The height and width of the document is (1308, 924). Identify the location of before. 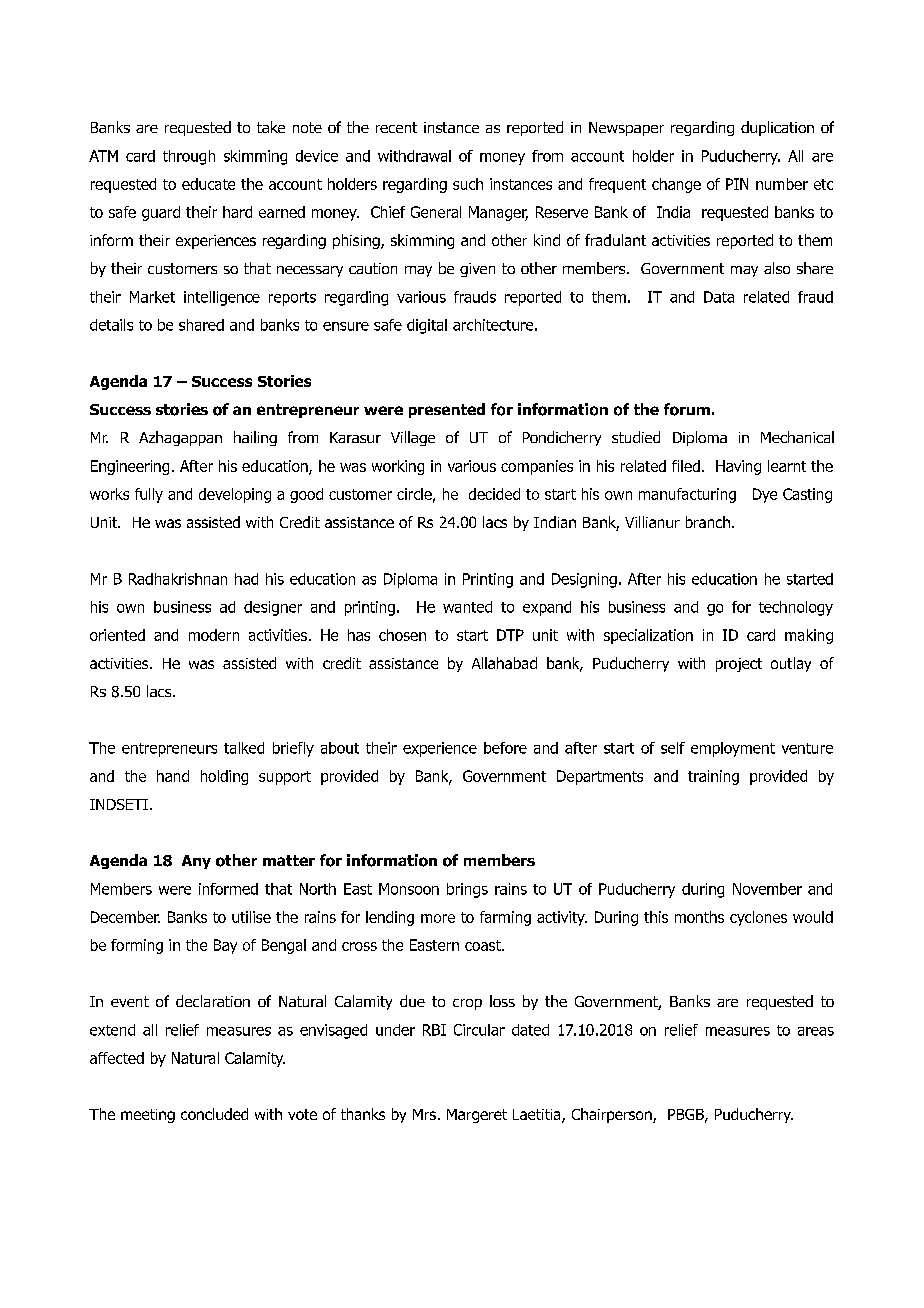
(505, 748).
